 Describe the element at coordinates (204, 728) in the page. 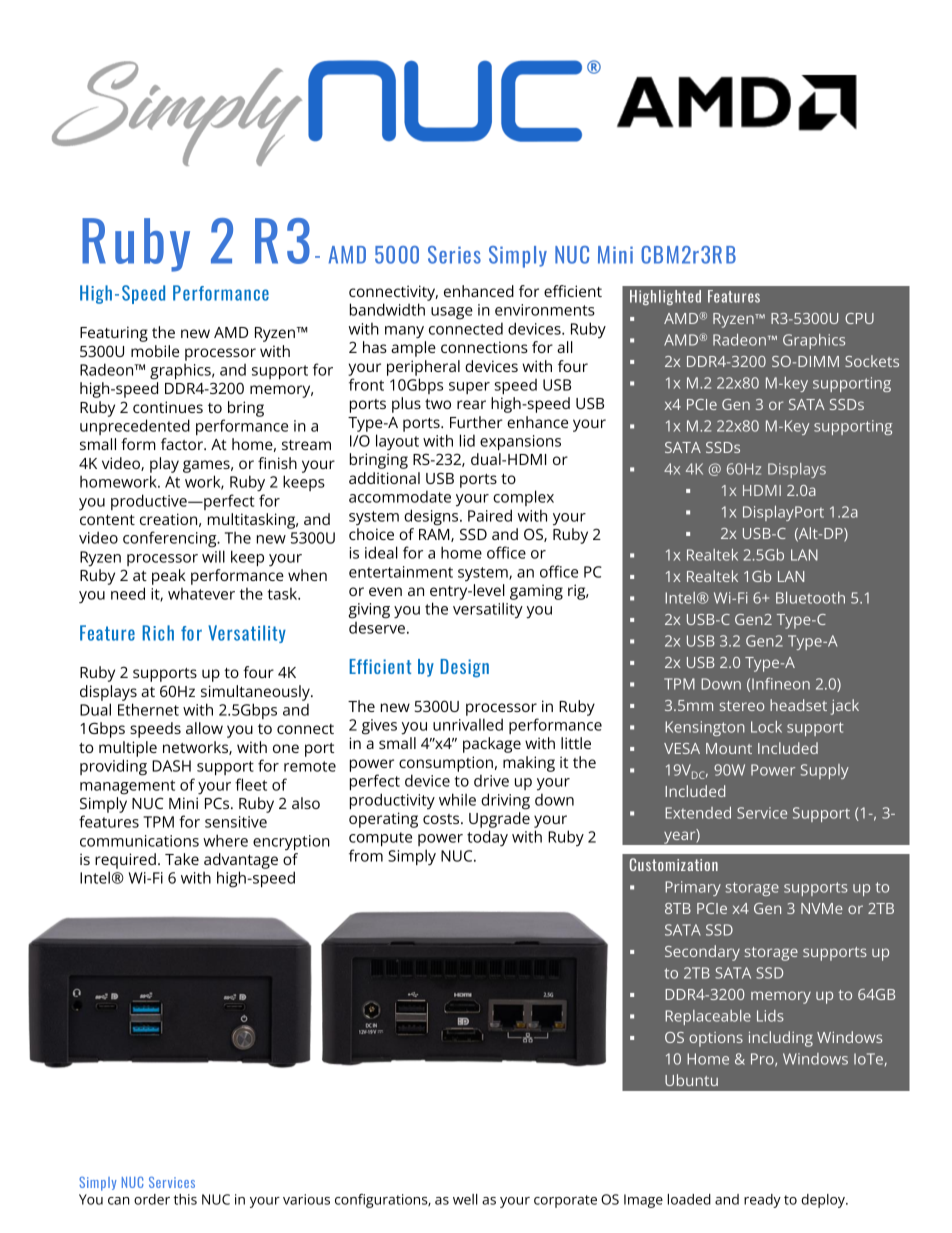

I see `allow` at that location.
